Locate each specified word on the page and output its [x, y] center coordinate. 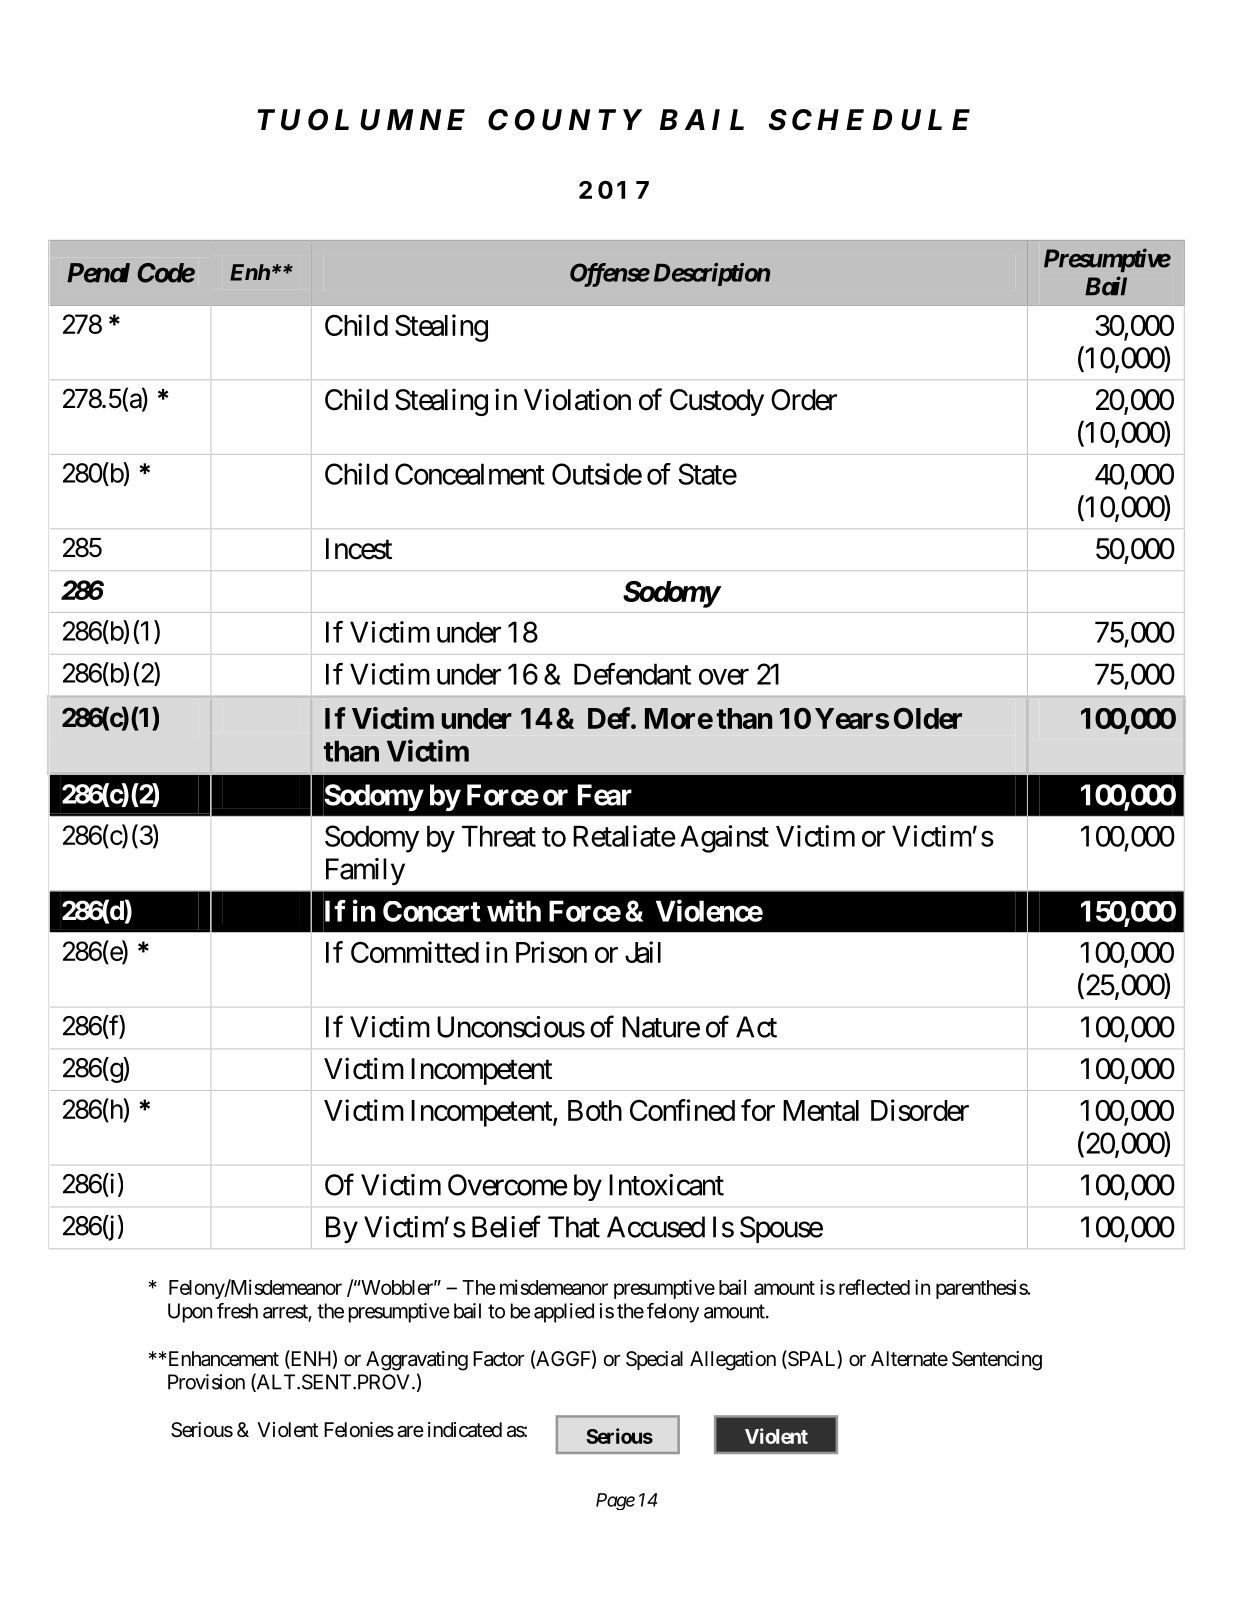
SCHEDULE [869, 120]
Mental [821, 1110]
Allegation [733, 1361]
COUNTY [565, 120]
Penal [98, 273]
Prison [551, 952]
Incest [359, 549]
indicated [465, 1430]
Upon [190, 1313]
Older [928, 718]
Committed [415, 952]
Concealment [470, 474]
